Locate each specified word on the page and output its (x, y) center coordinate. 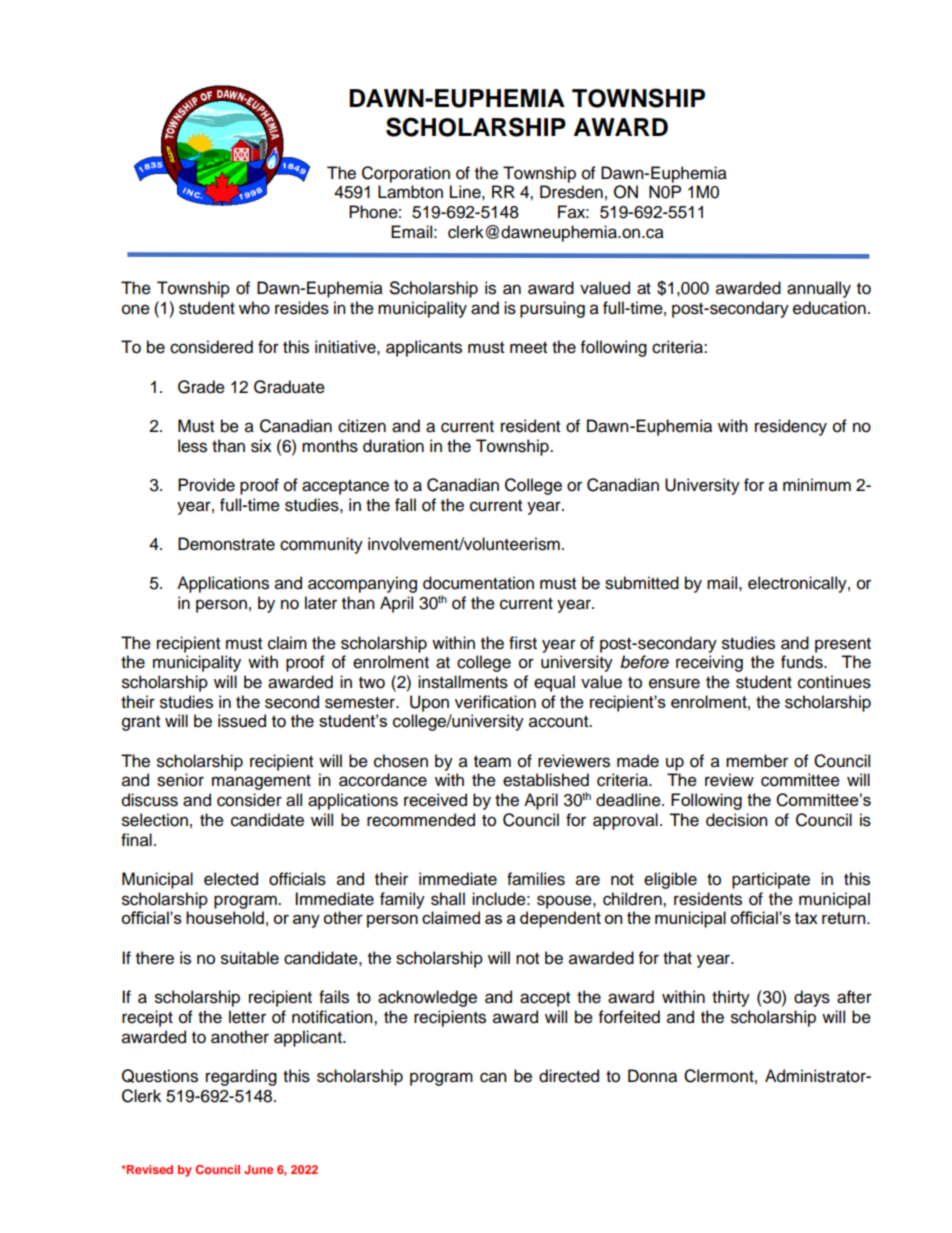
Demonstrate (226, 544)
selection (155, 820)
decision (737, 820)
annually (819, 289)
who (254, 308)
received (435, 800)
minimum (817, 485)
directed (569, 1076)
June (258, 1169)
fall (405, 505)
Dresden (571, 192)
